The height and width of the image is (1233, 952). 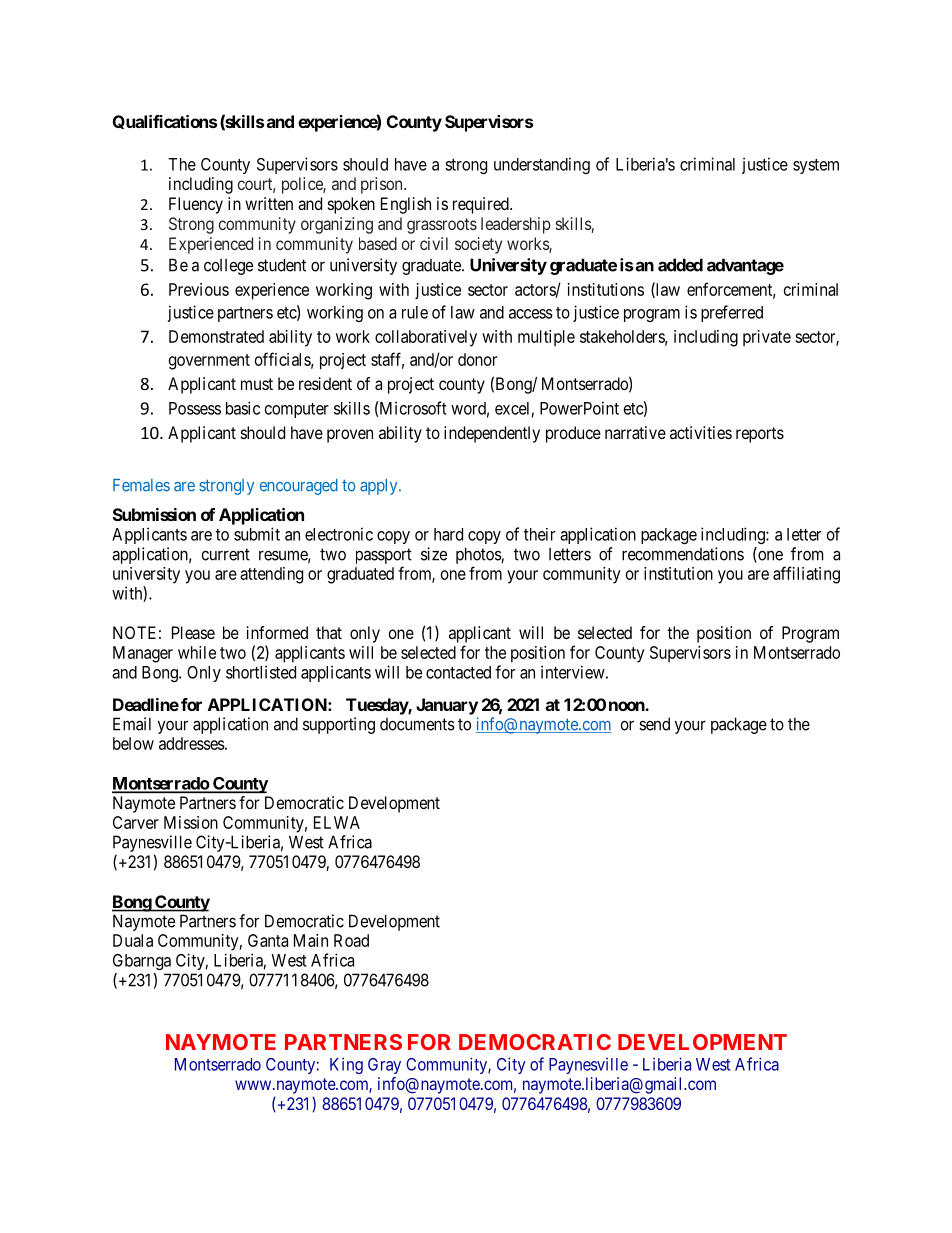 What do you see at coordinates (760, 435) in the image?
I see `reports` at bounding box center [760, 435].
